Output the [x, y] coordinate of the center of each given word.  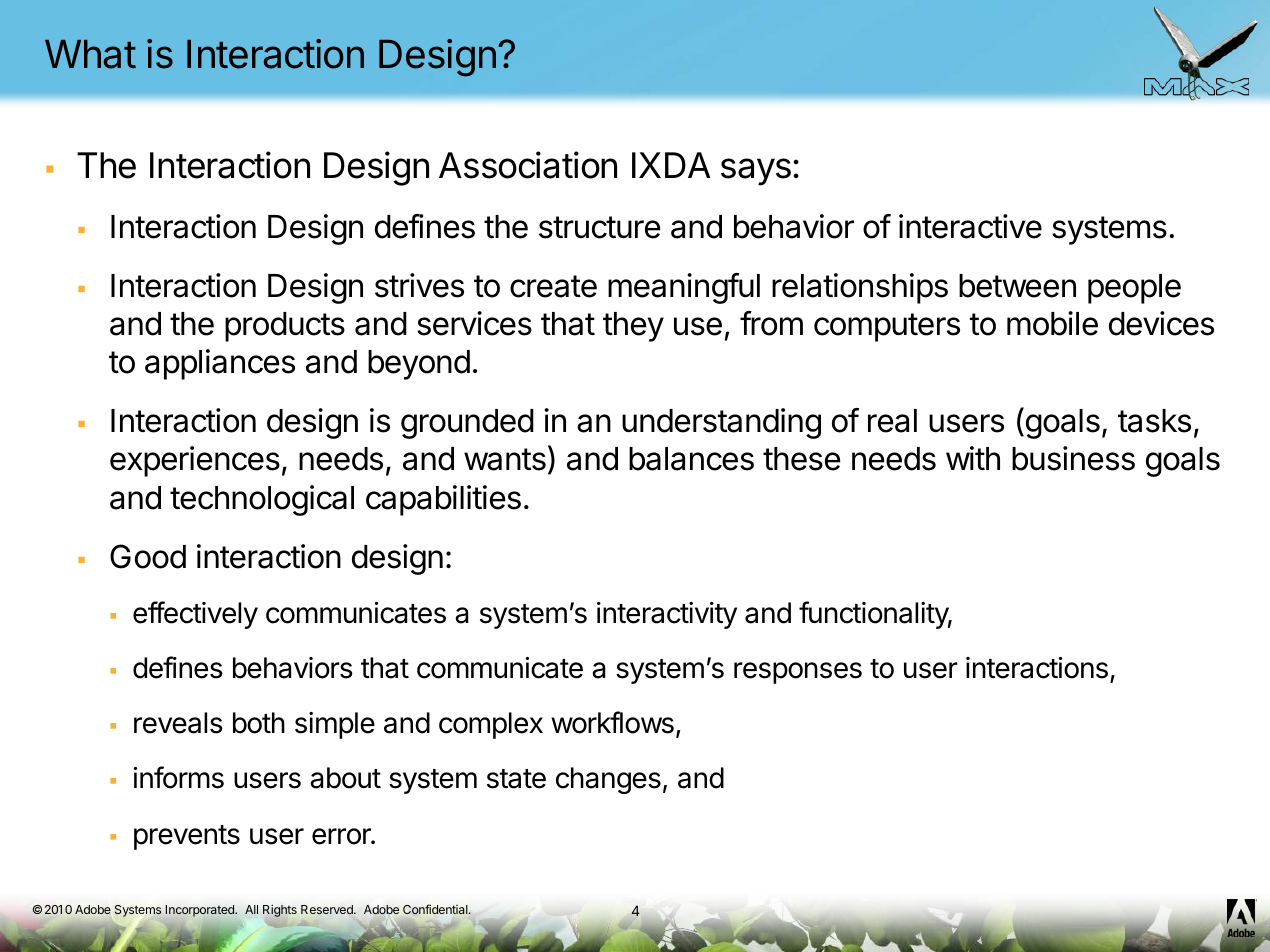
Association [528, 165]
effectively [195, 615]
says [756, 172]
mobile [1052, 323]
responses [798, 673]
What [90, 54]
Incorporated [201, 911]
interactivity [667, 615]
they [633, 327]
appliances [220, 364]
